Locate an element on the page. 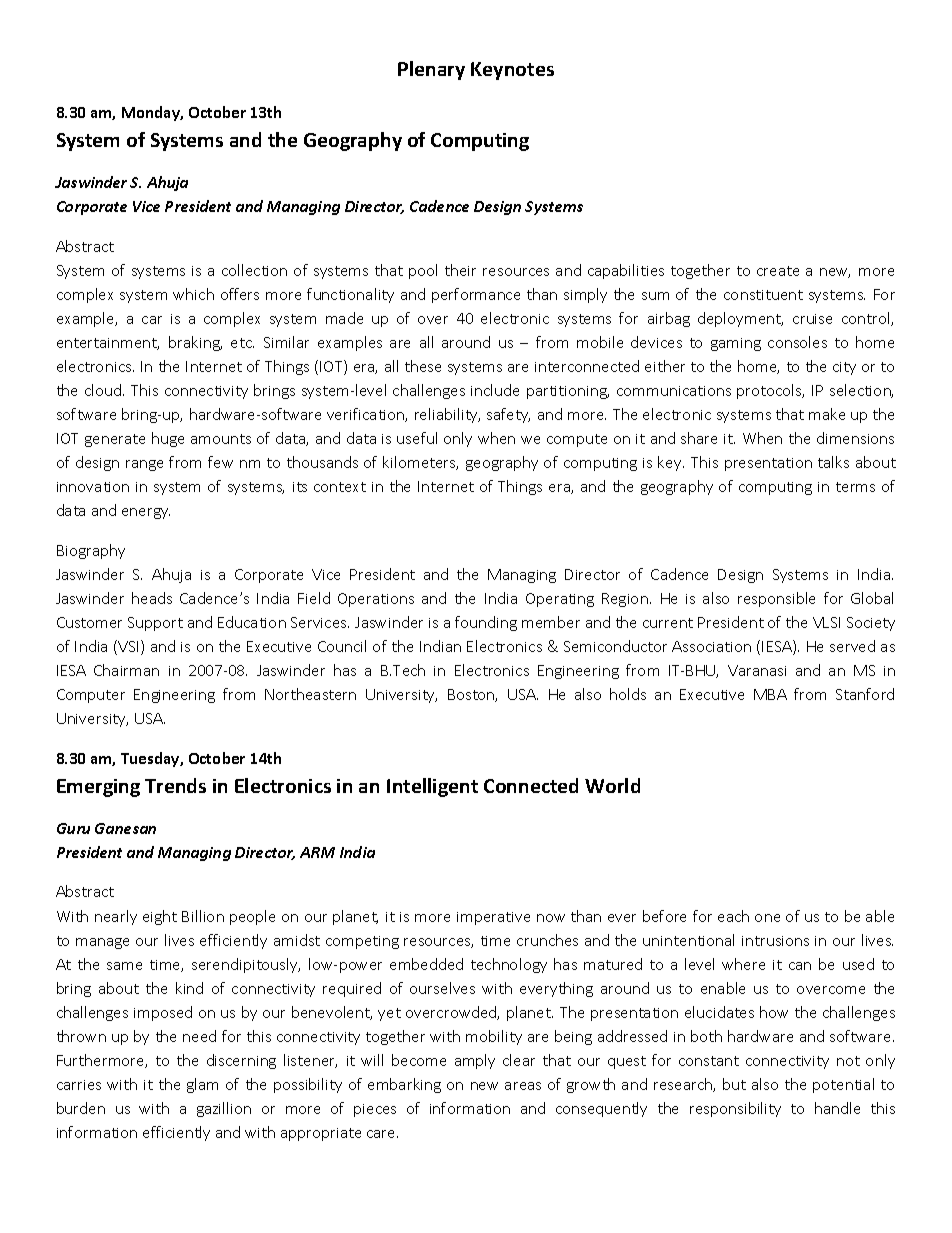 The width and height of the image is (952, 1233). founding is located at coordinates (486, 623).
